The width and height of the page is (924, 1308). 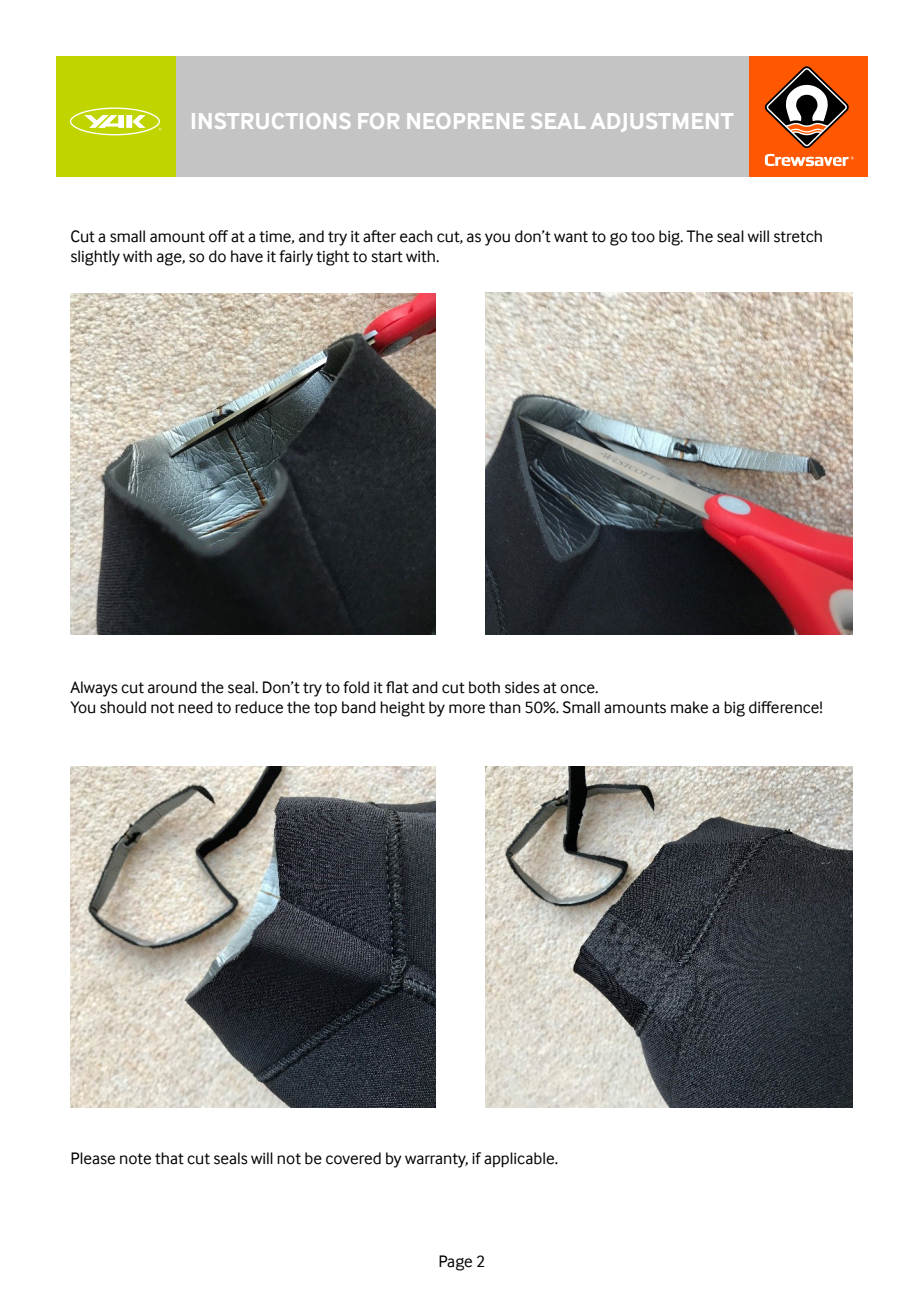 What do you see at coordinates (387, 257) in the page?
I see `start` at bounding box center [387, 257].
